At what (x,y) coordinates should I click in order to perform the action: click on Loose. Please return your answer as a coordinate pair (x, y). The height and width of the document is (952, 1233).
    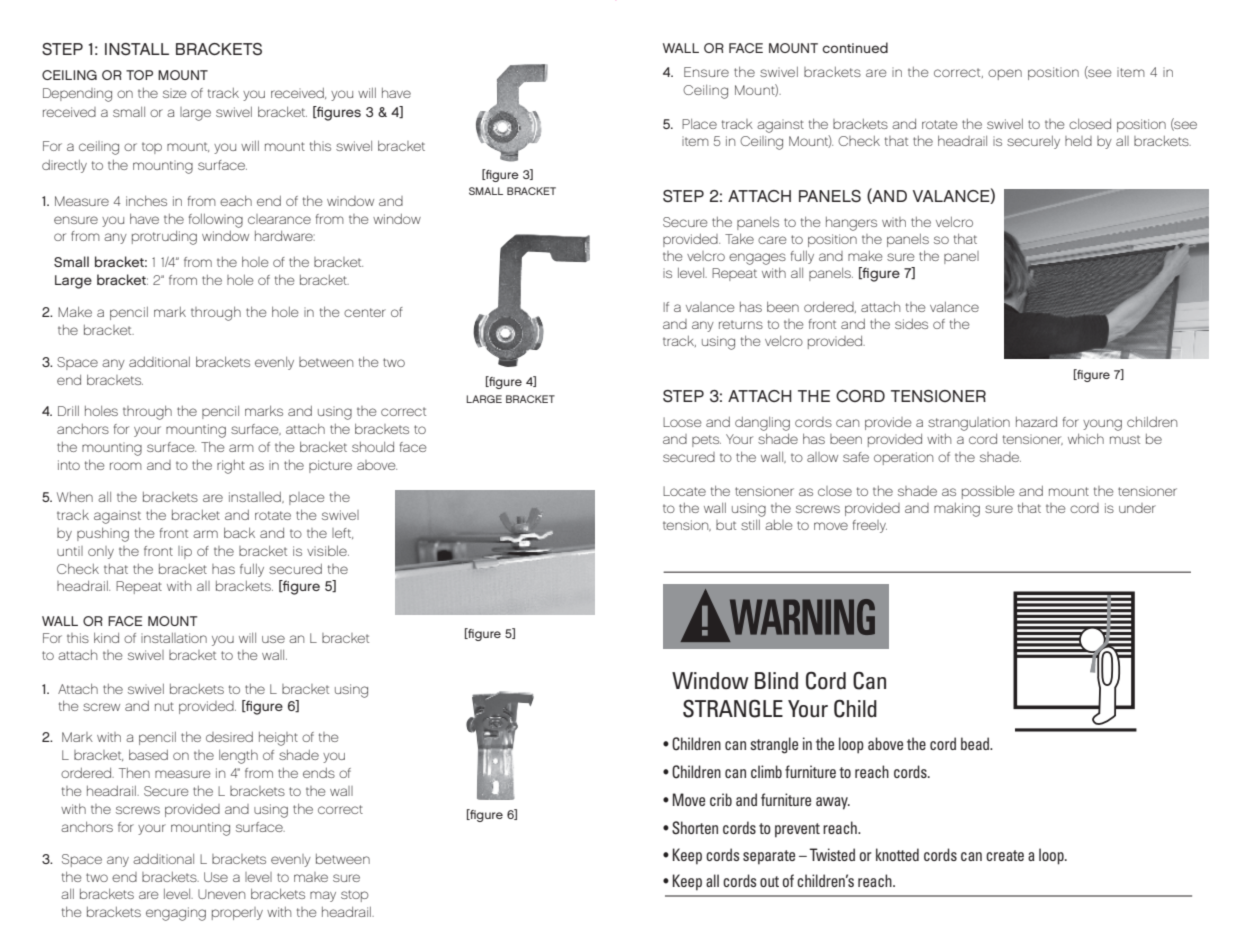
    Looking at the image, I should click on (682, 422).
